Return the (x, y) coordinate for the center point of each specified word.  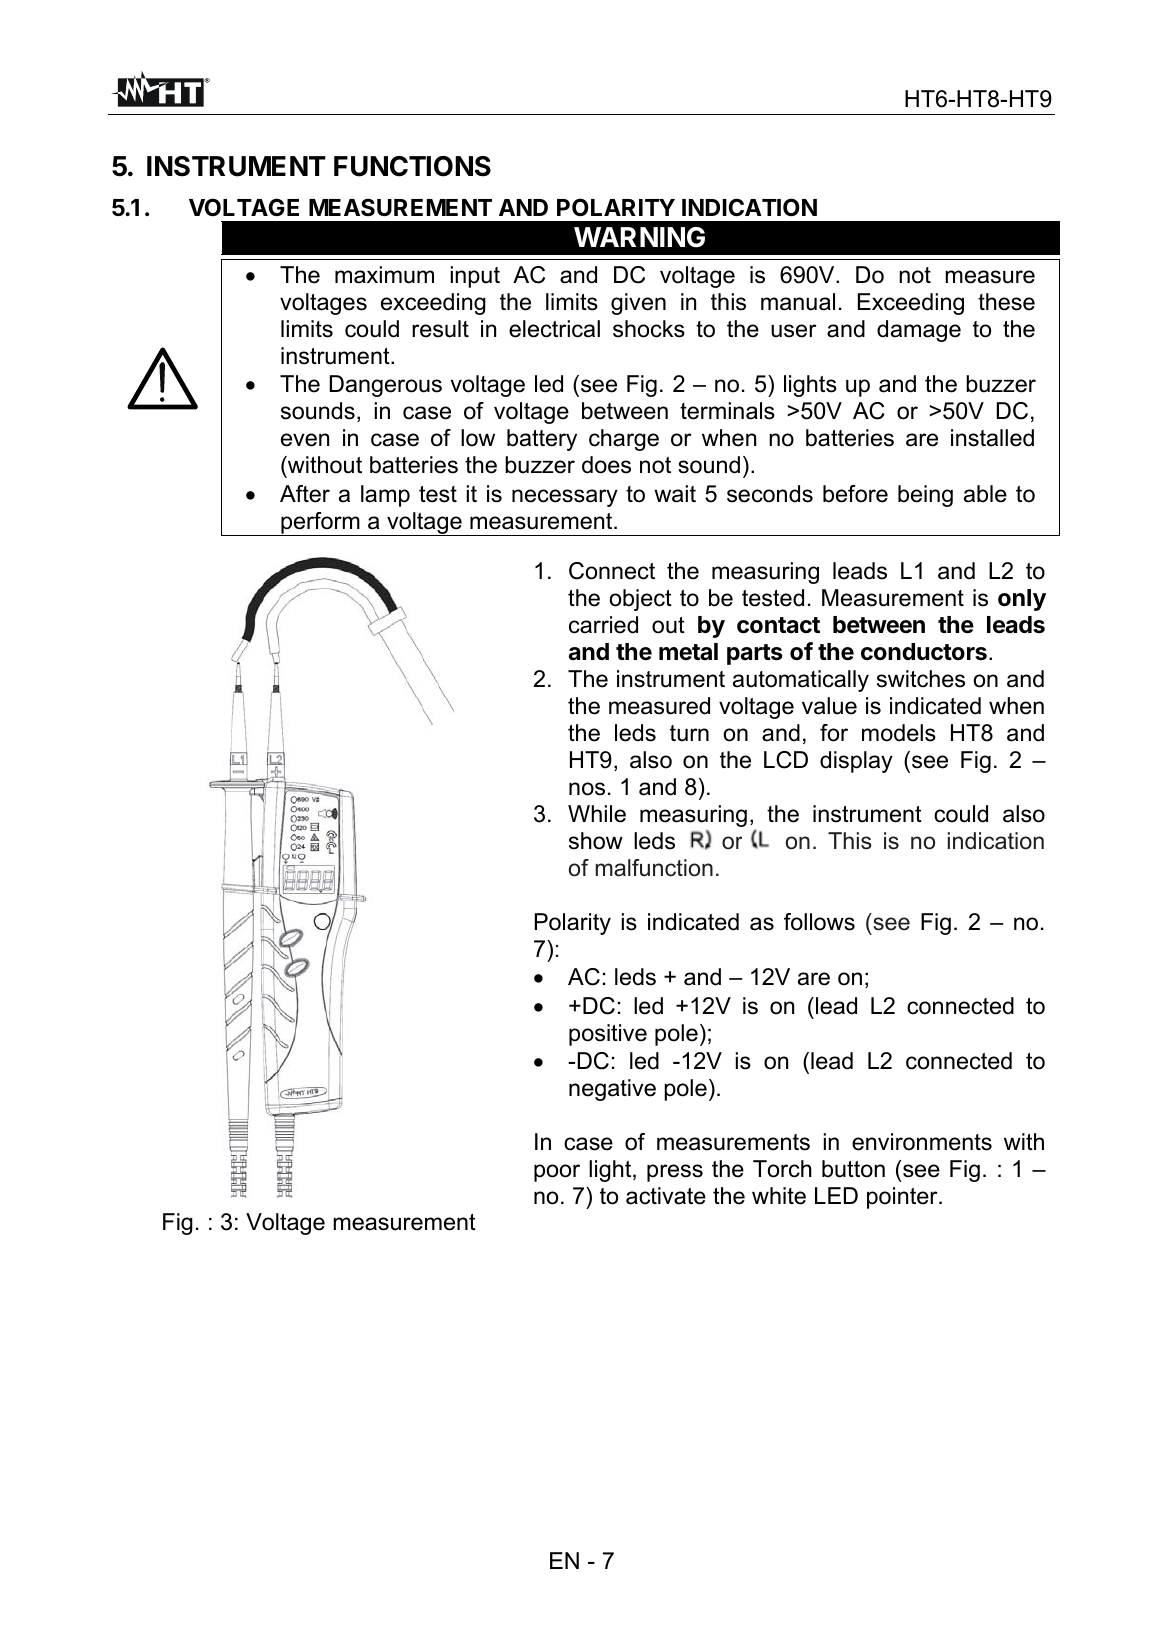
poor (557, 1173)
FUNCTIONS (412, 166)
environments (922, 1142)
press (675, 1173)
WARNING (639, 237)
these (1006, 302)
